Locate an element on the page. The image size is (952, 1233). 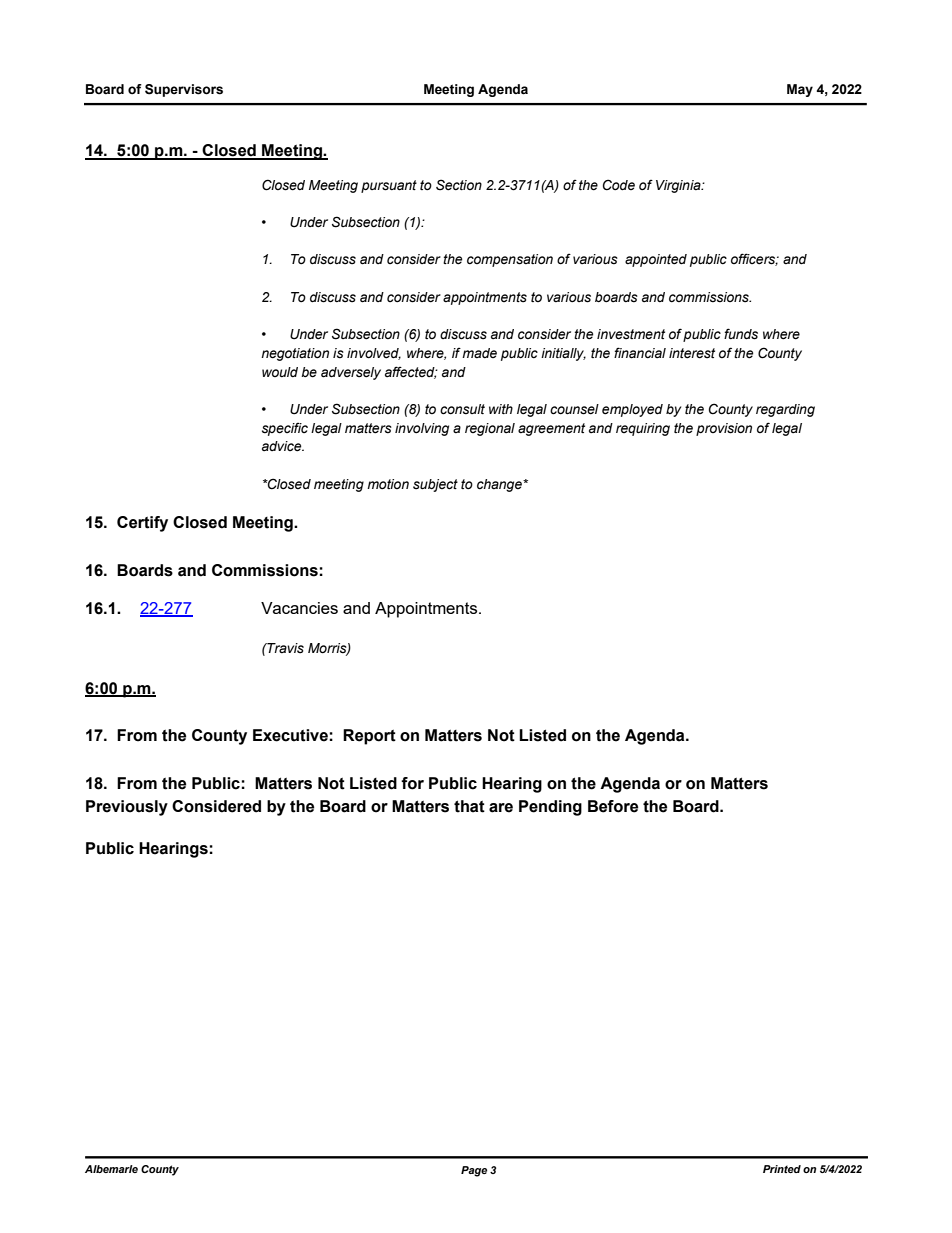
Before is located at coordinates (613, 806).
